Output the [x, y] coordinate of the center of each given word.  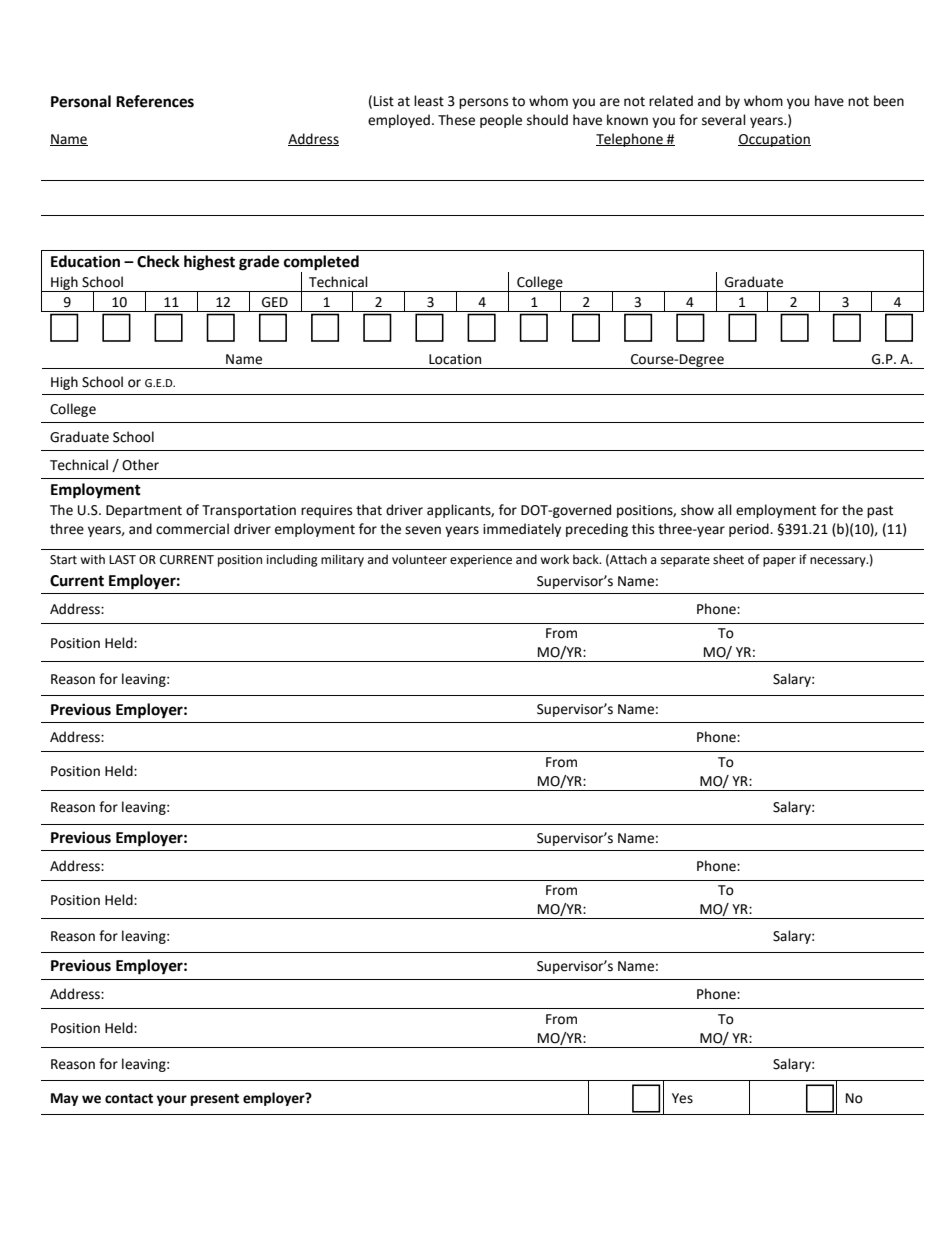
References [155, 101]
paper [779, 562]
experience [481, 561]
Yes [682, 1098]
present [215, 1100]
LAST [122, 560]
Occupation [774, 140]
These [456, 120]
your [172, 1100]
